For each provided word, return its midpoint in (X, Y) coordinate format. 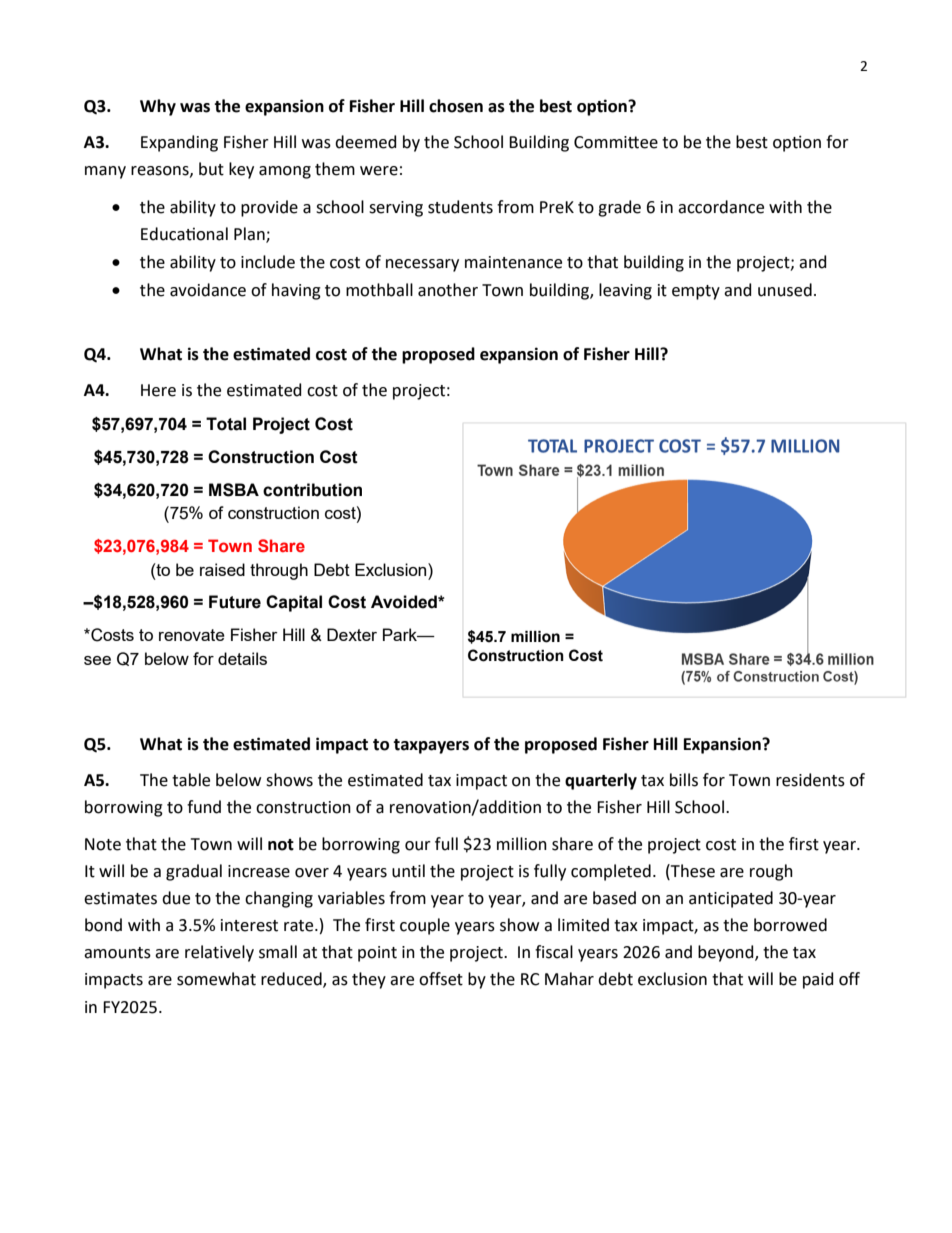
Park (401, 634)
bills (684, 780)
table (191, 780)
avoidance (208, 290)
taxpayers (431, 746)
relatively (219, 953)
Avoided (405, 602)
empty (696, 292)
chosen (456, 106)
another (448, 290)
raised (222, 569)
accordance (721, 207)
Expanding (179, 143)
